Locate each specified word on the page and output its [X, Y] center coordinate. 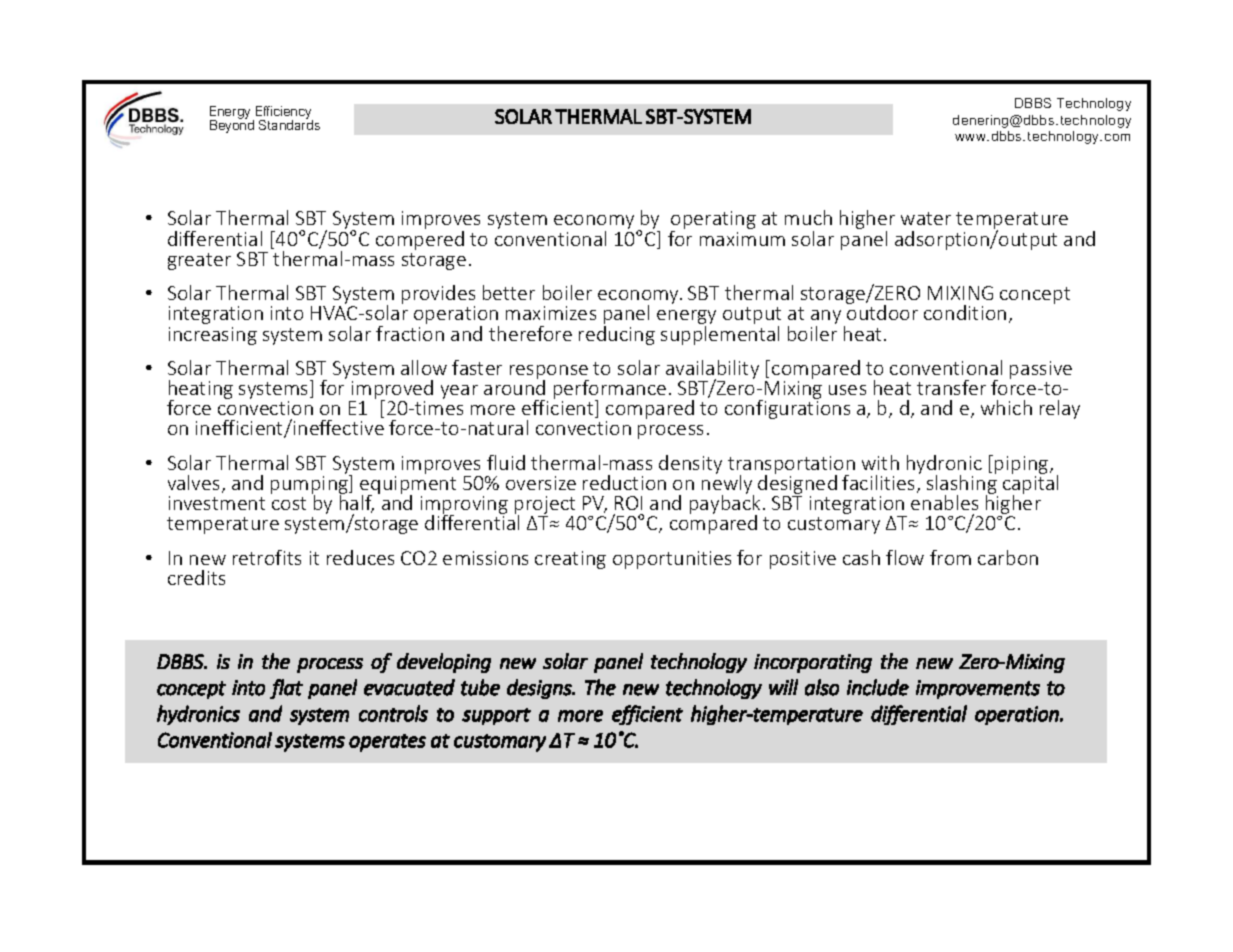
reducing [617, 335]
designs [540, 689]
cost [289, 503]
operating [713, 221]
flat [286, 689]
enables [944, 502]
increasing [213, 336]
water [926, 218]
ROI [628, 503]
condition [965, 312]
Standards [289, 123]
